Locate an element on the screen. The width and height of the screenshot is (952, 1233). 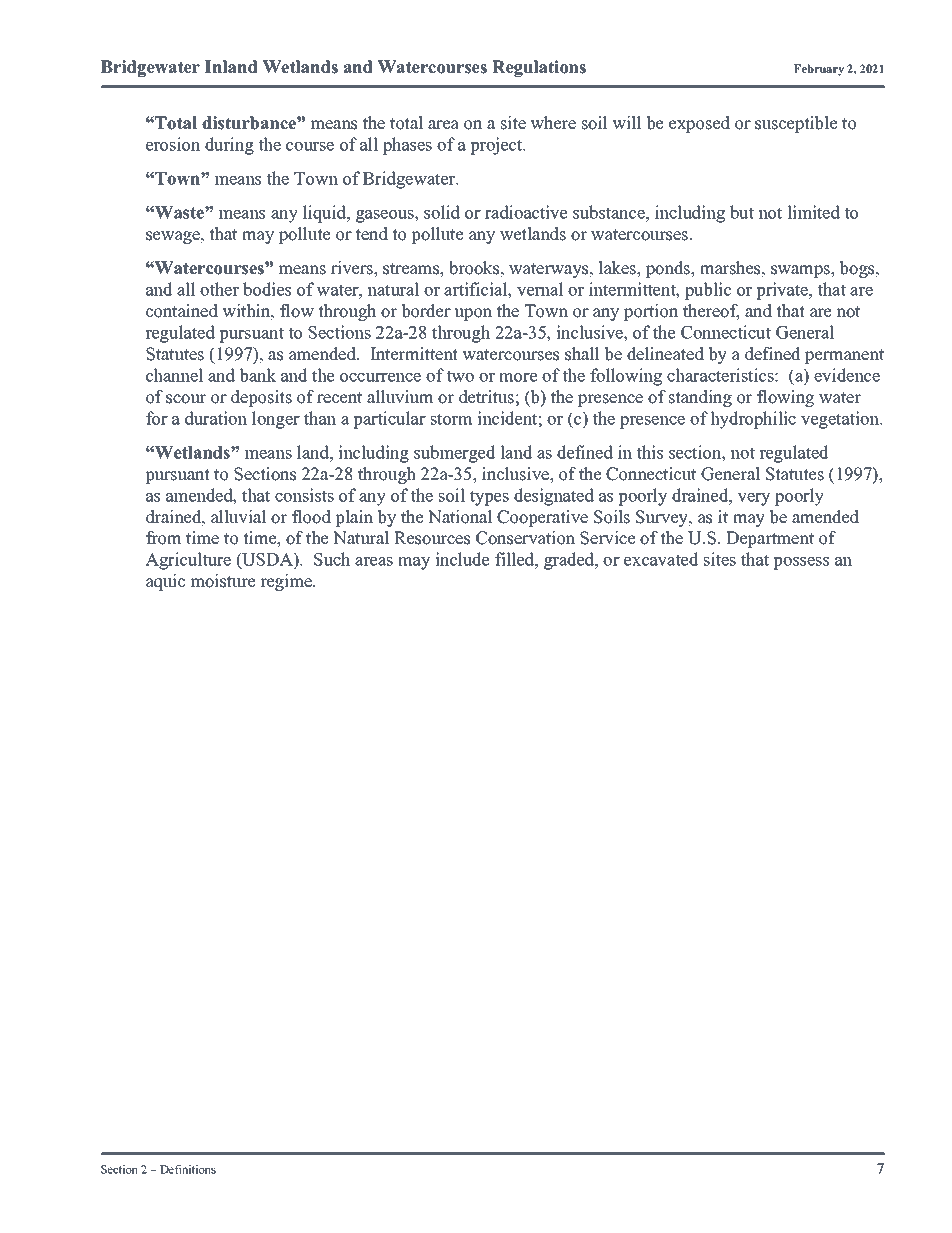
regime is located at coordinates (287, 582).
